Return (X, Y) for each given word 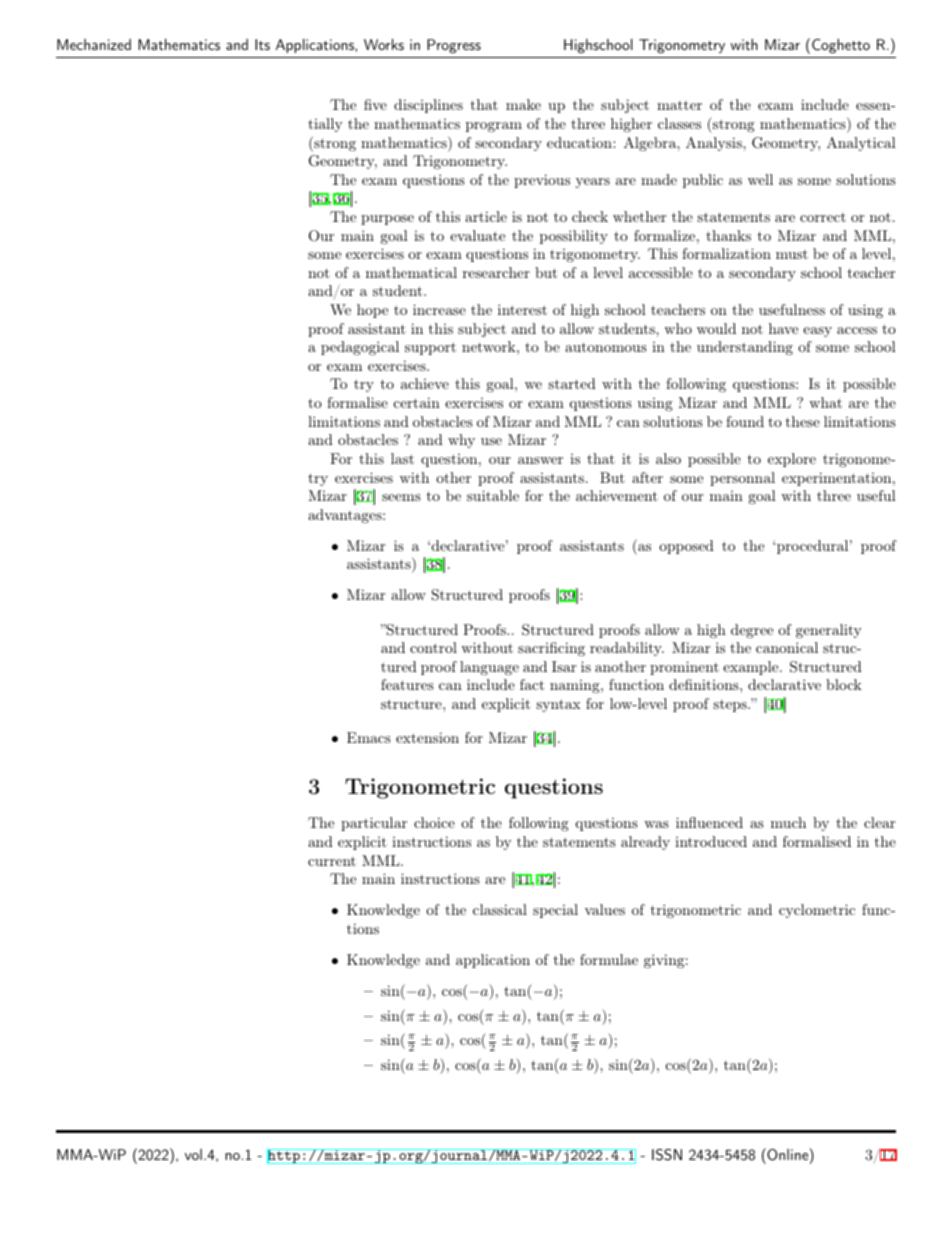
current (332, 861)
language (489, 668)
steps (731, 706)
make (523, 104)
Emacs (369, 737)
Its (262, 44)
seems (401, 497)
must (792, 254)
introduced (711, 841)
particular (374, 824)
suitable (493, 495)
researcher (496, 272)
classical (500, 909)
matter (679, 105)
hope (372, 311)
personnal (742, 479)
